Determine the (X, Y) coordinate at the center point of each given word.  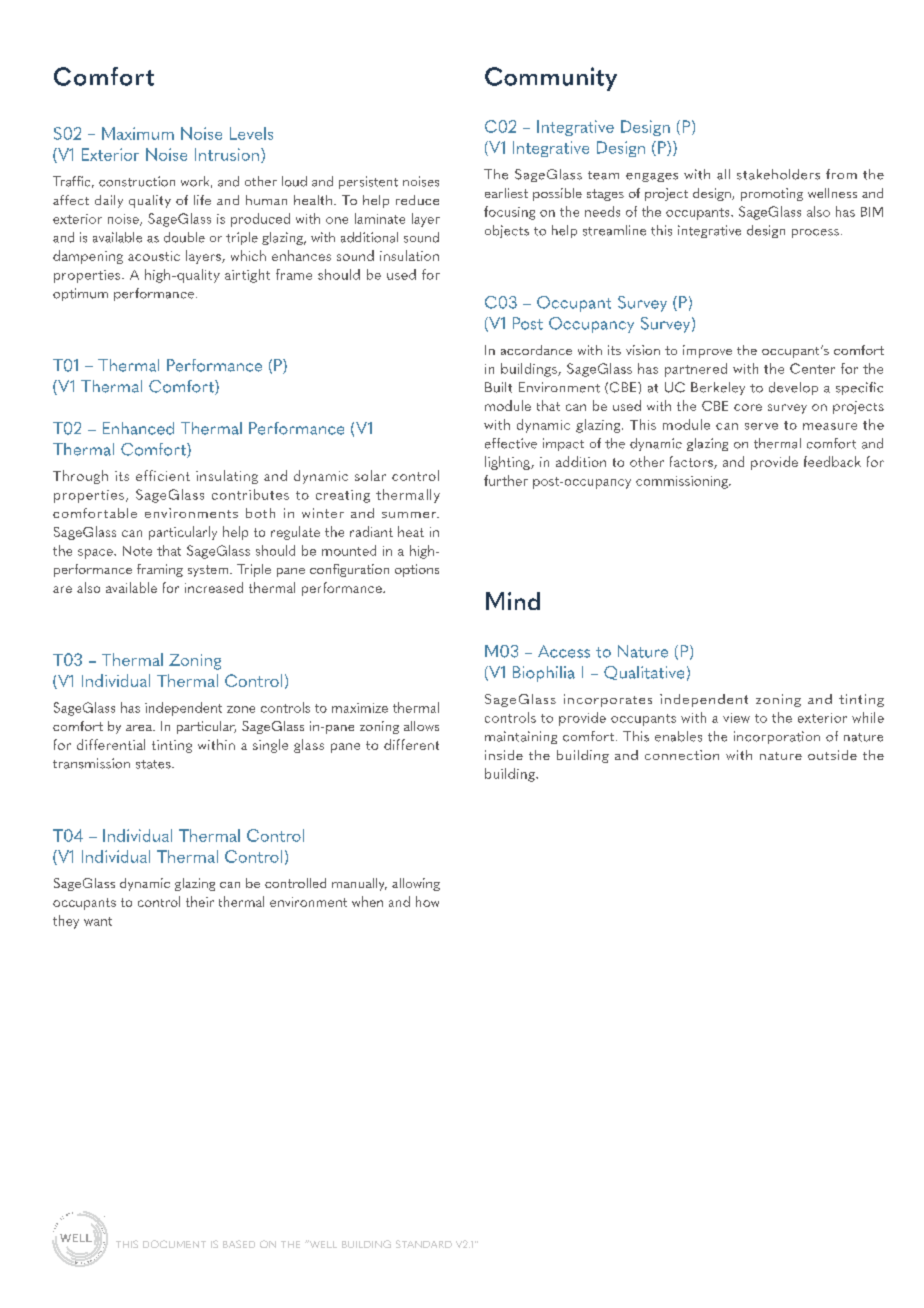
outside (832, 755)
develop (793, 388)
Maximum (138, 133)
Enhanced (138, 428)
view (736, 718)
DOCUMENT (174, 1244)
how (427, 901)
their (200, 901)
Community (551, 79)
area (140, 728)
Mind (513, 601)
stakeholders (778, 174)
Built (498, 387)
